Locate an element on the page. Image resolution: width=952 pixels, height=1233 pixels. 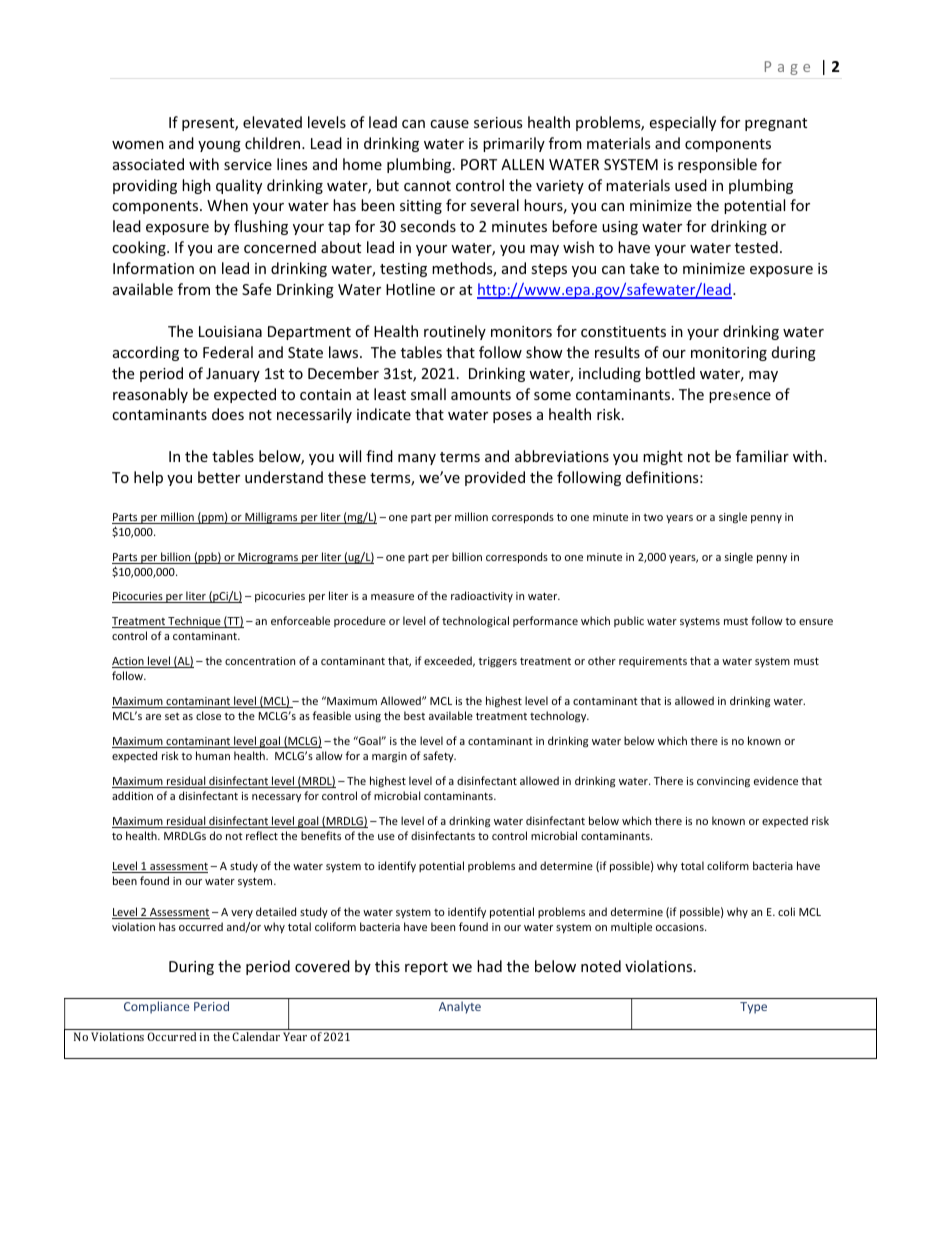
familiar is located at coordinates (762, 456).
